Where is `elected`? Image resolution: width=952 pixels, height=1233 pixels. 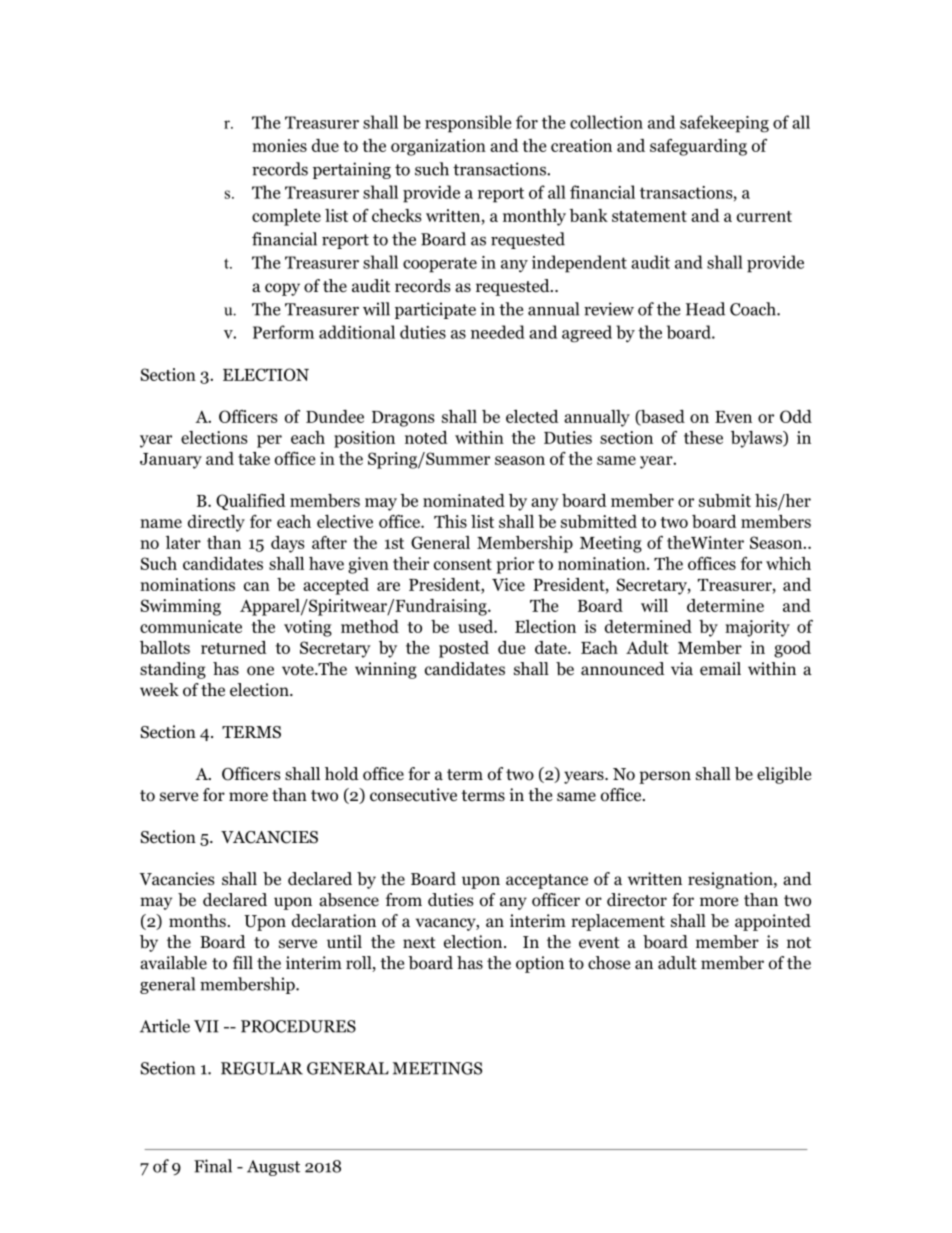 elected is located at coordinates (532, 416).
